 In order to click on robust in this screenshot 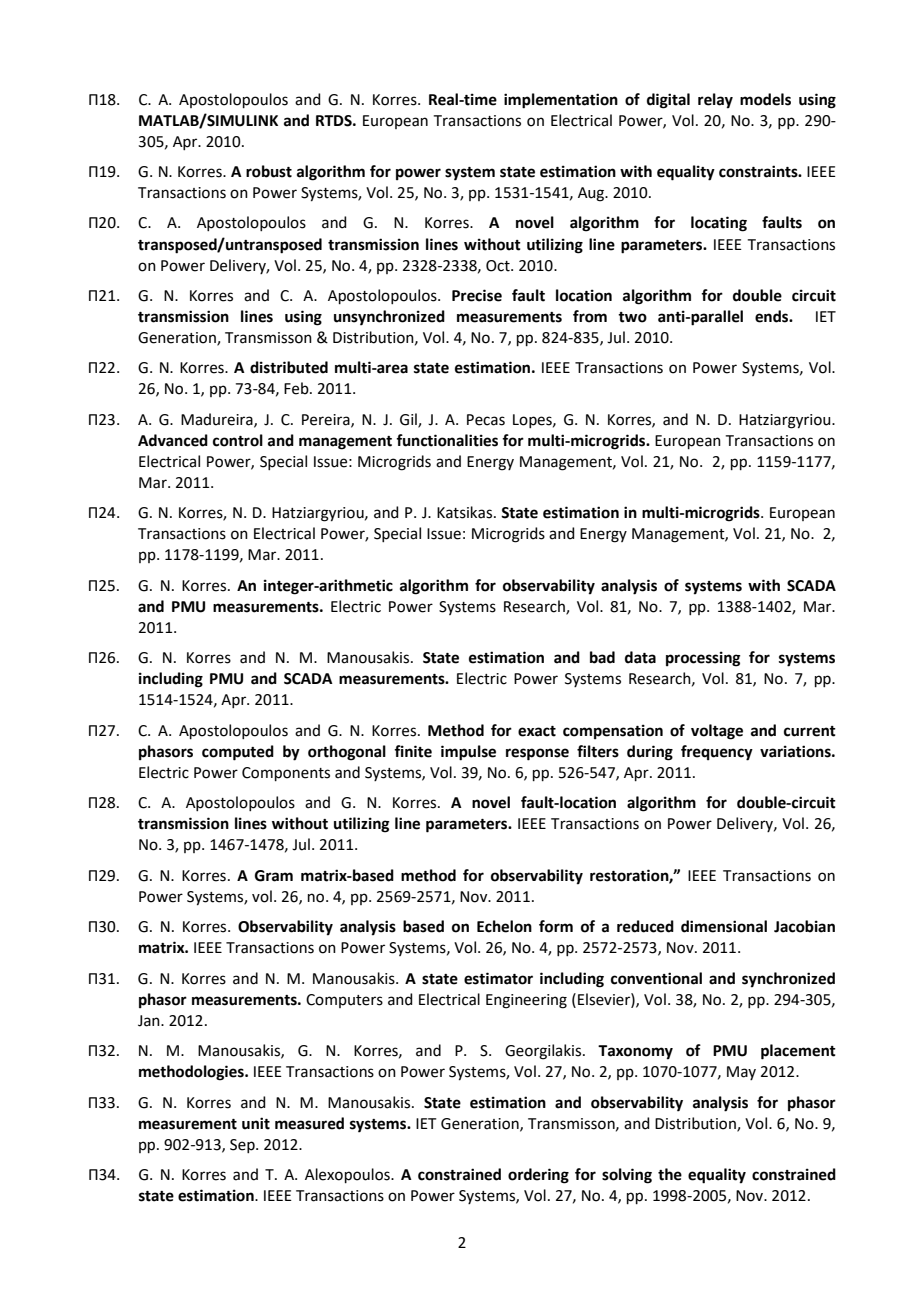, I will do `click(269, 171)`.
